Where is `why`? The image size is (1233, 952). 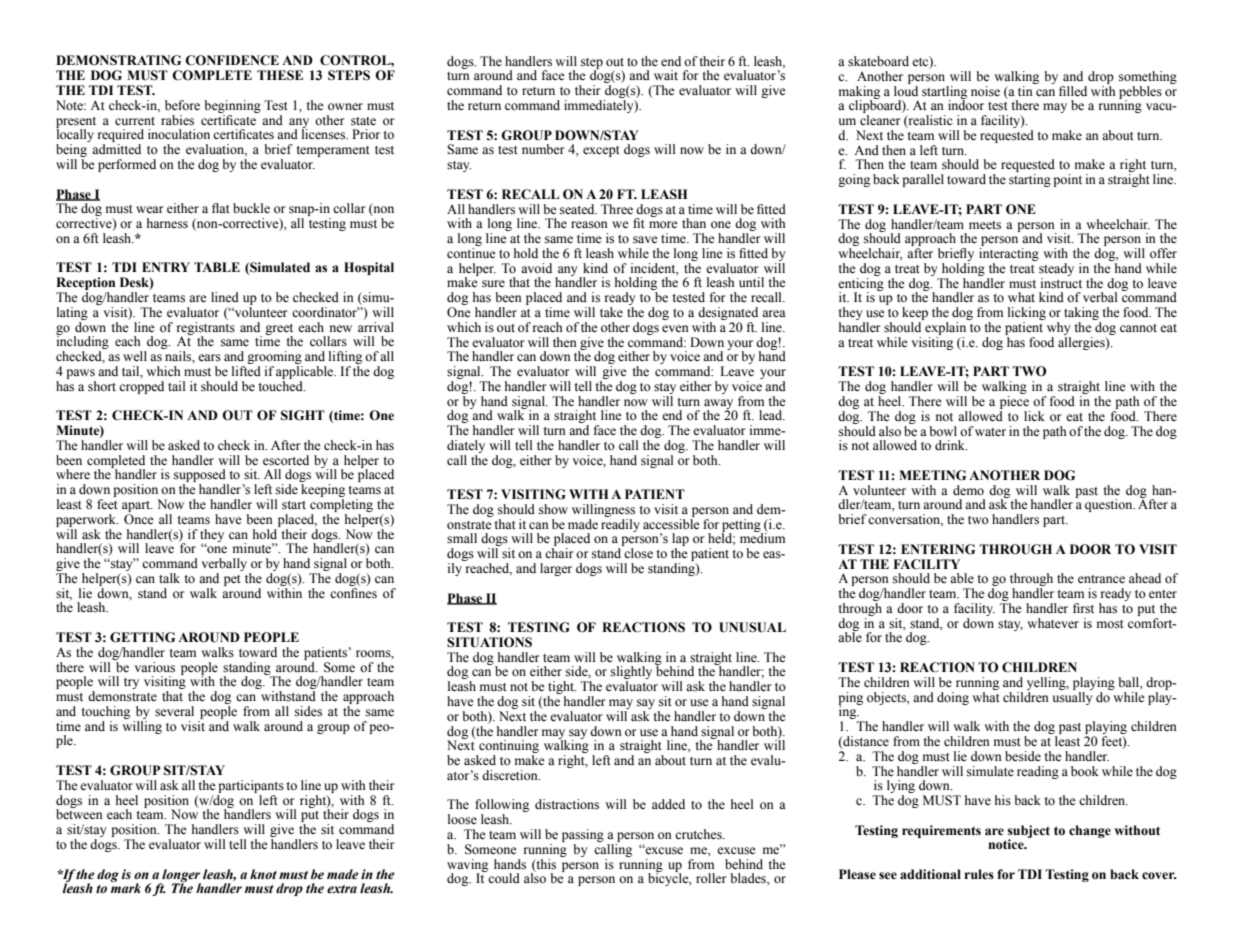
why is located at coordinates (1059, 330).
